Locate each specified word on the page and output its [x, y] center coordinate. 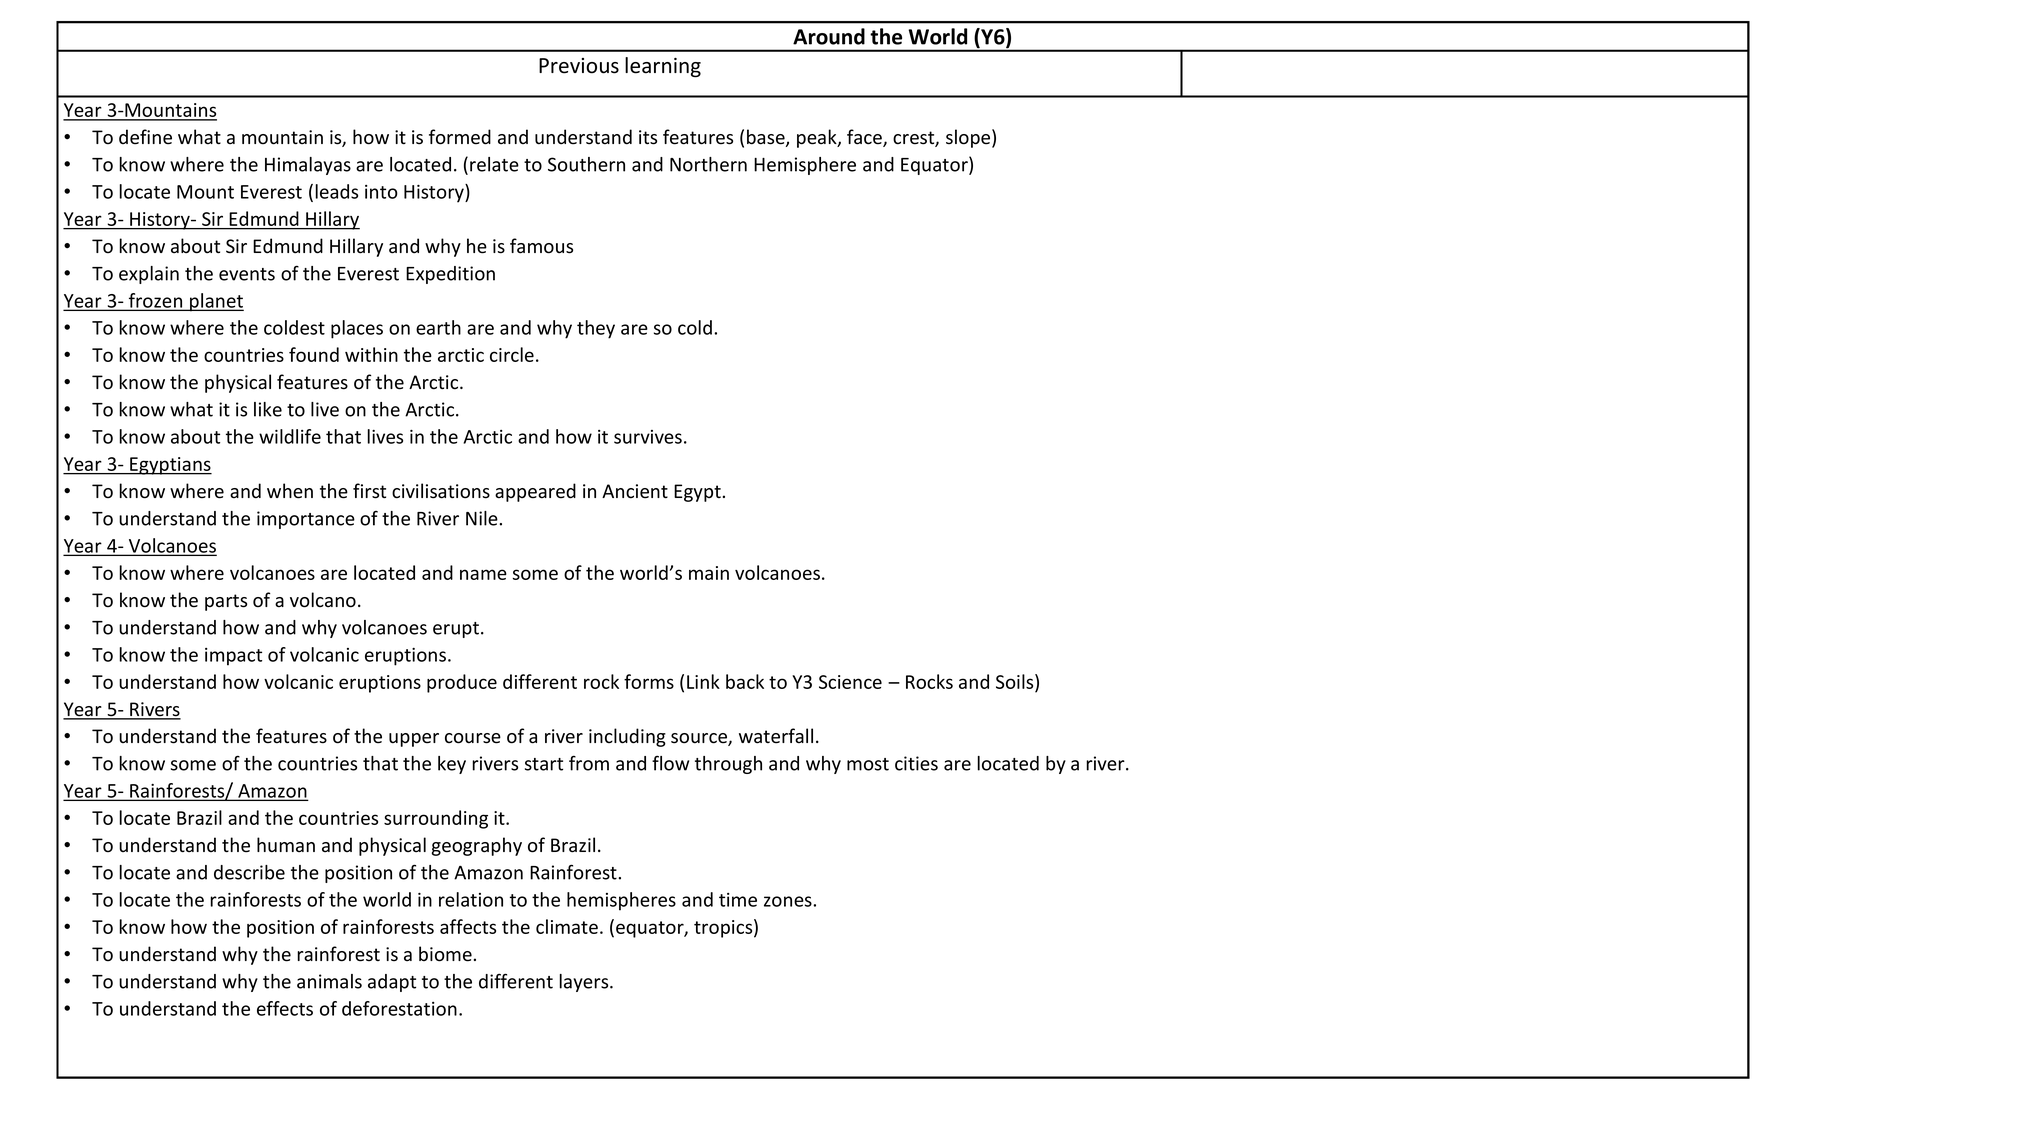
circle [512, 354]
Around [829, 36]
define [145, 137]
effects [285, 1008]
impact [233, 657]
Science [850, 682]
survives [648, 437]
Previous [579, 66]
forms [649, 681]
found [314, 354]
